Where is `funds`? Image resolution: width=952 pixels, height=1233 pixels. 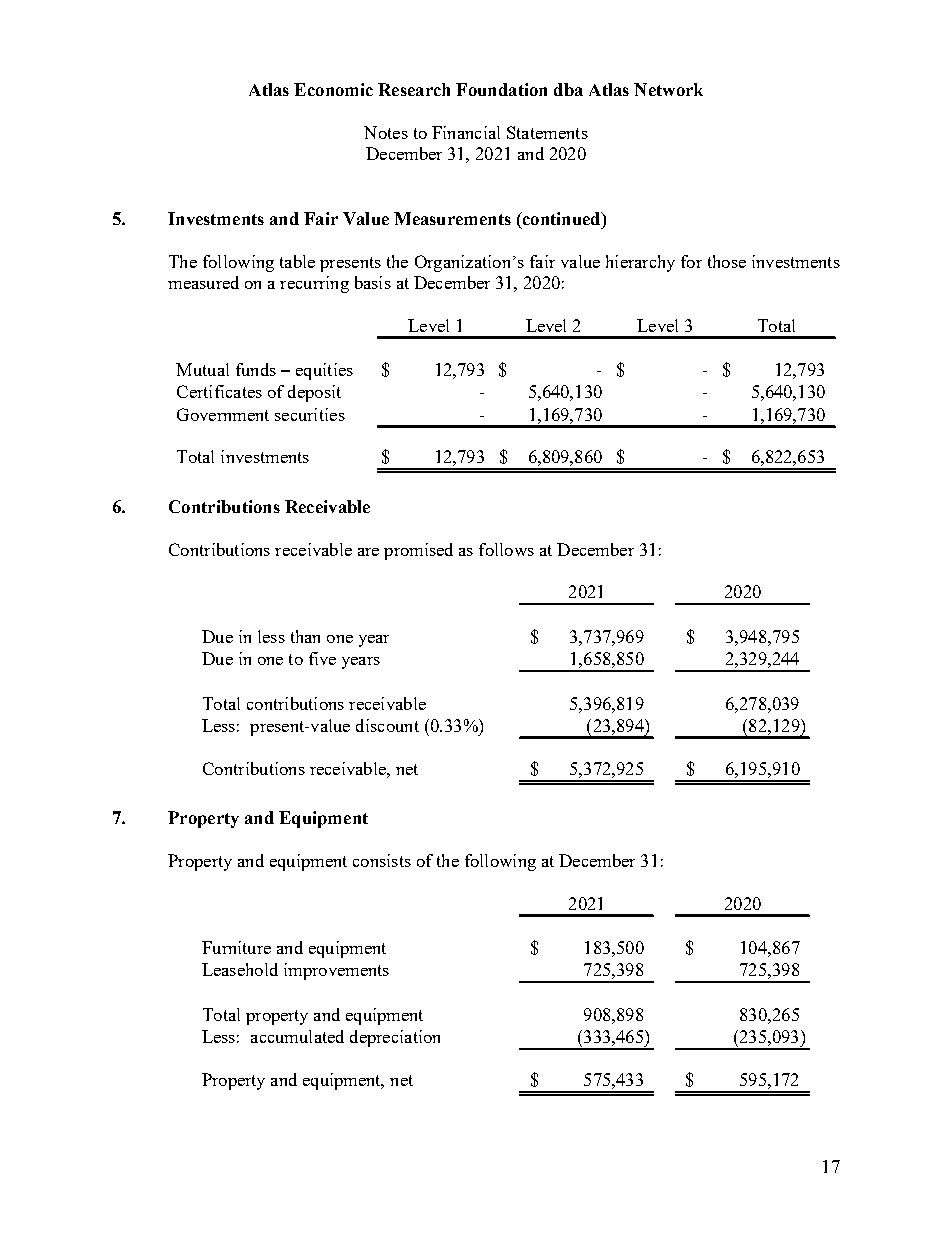 funds is located at coordinates (256, 369).
